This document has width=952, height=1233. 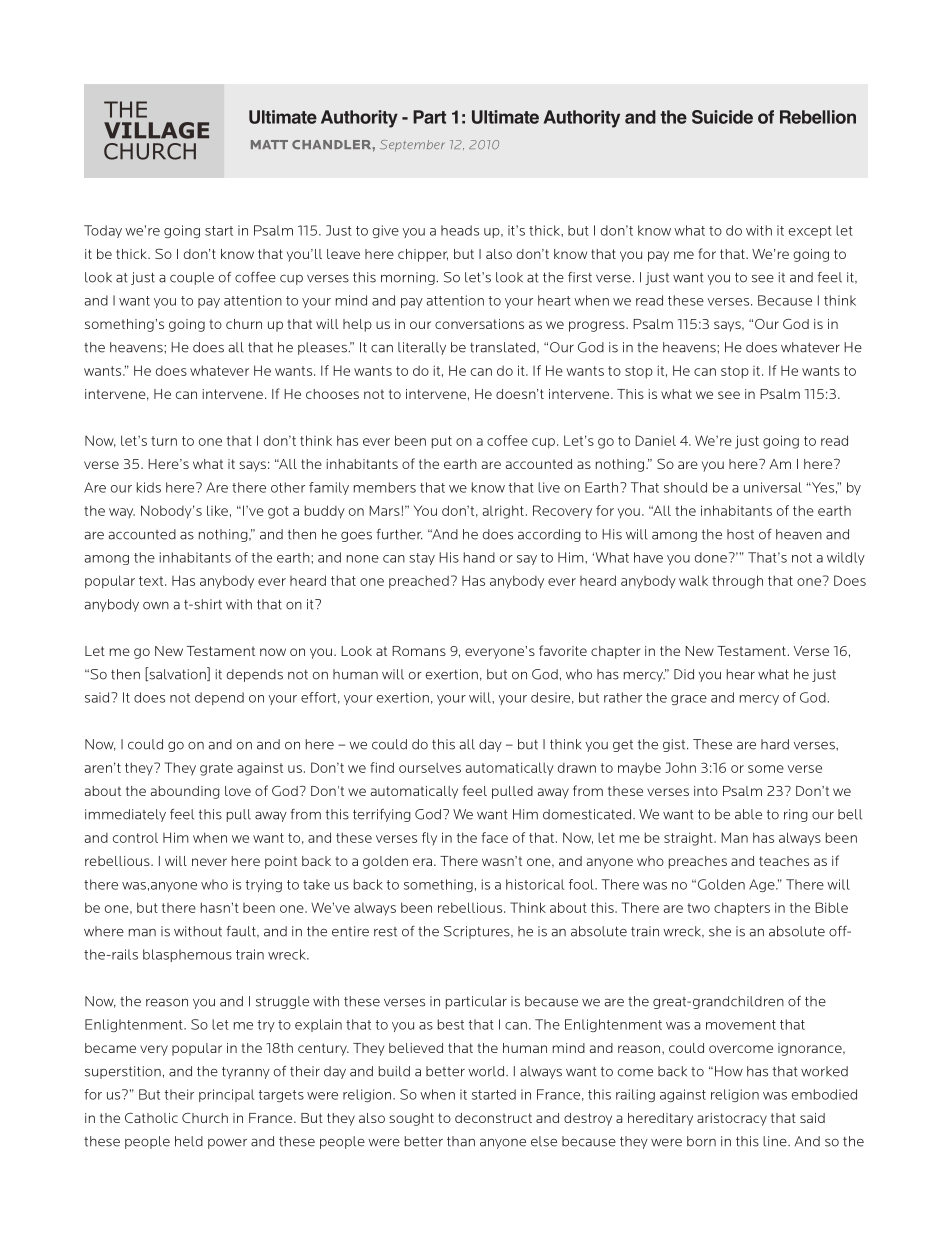 What do you see at coordinates (722, 117) in the document?
I see `Suicide` at bounding box center [722, 117].
